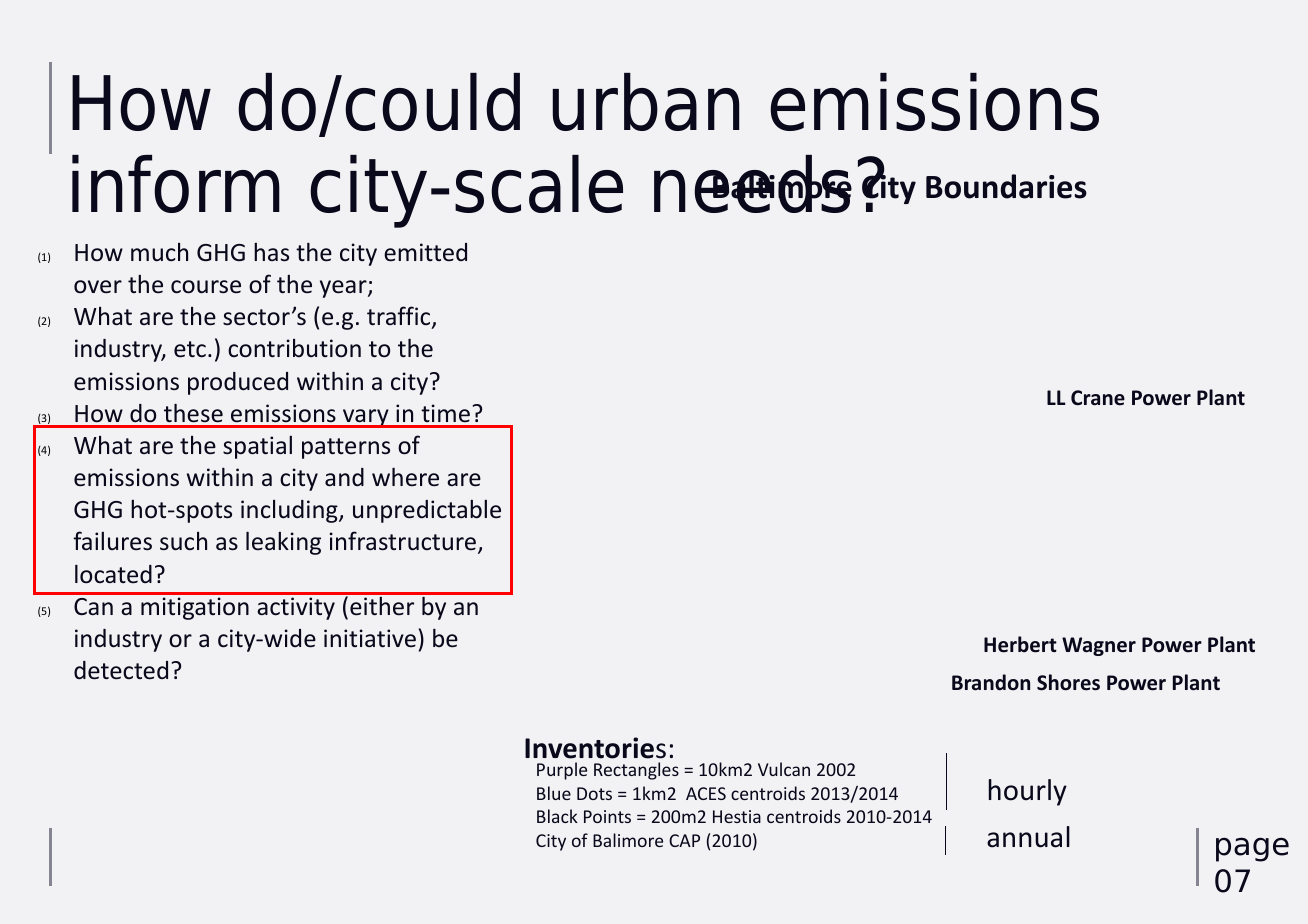 The image size is (1308, 924). Describe the element at coordinates (400, 317) in the document. I see `traffic` at that location.
